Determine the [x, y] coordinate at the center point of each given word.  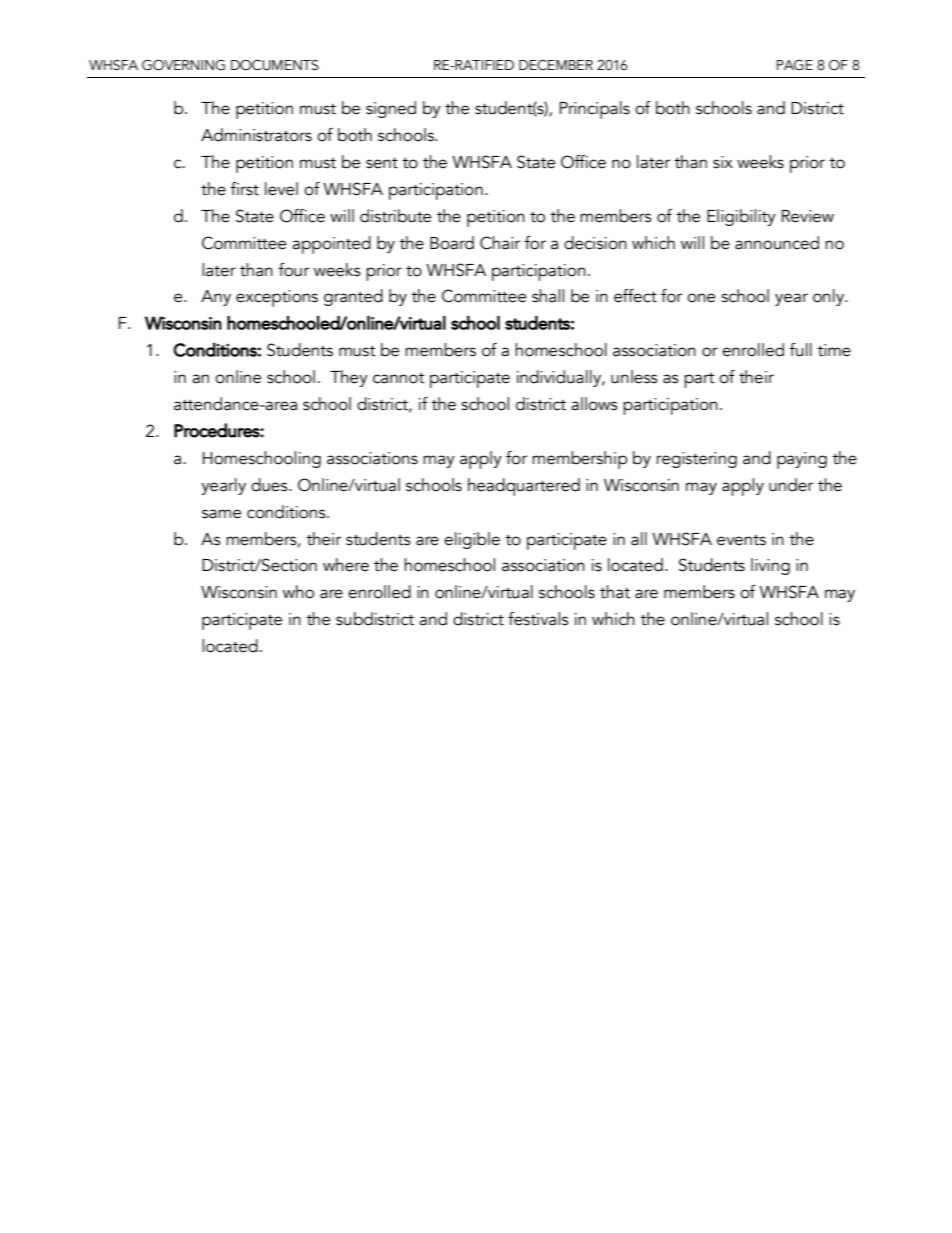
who [298, 592]
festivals [538, 619]
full [800, 350]
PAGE [795, 65]
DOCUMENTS [275, 65]
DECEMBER [556, 65]
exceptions [277, 298]
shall [548, 296]
